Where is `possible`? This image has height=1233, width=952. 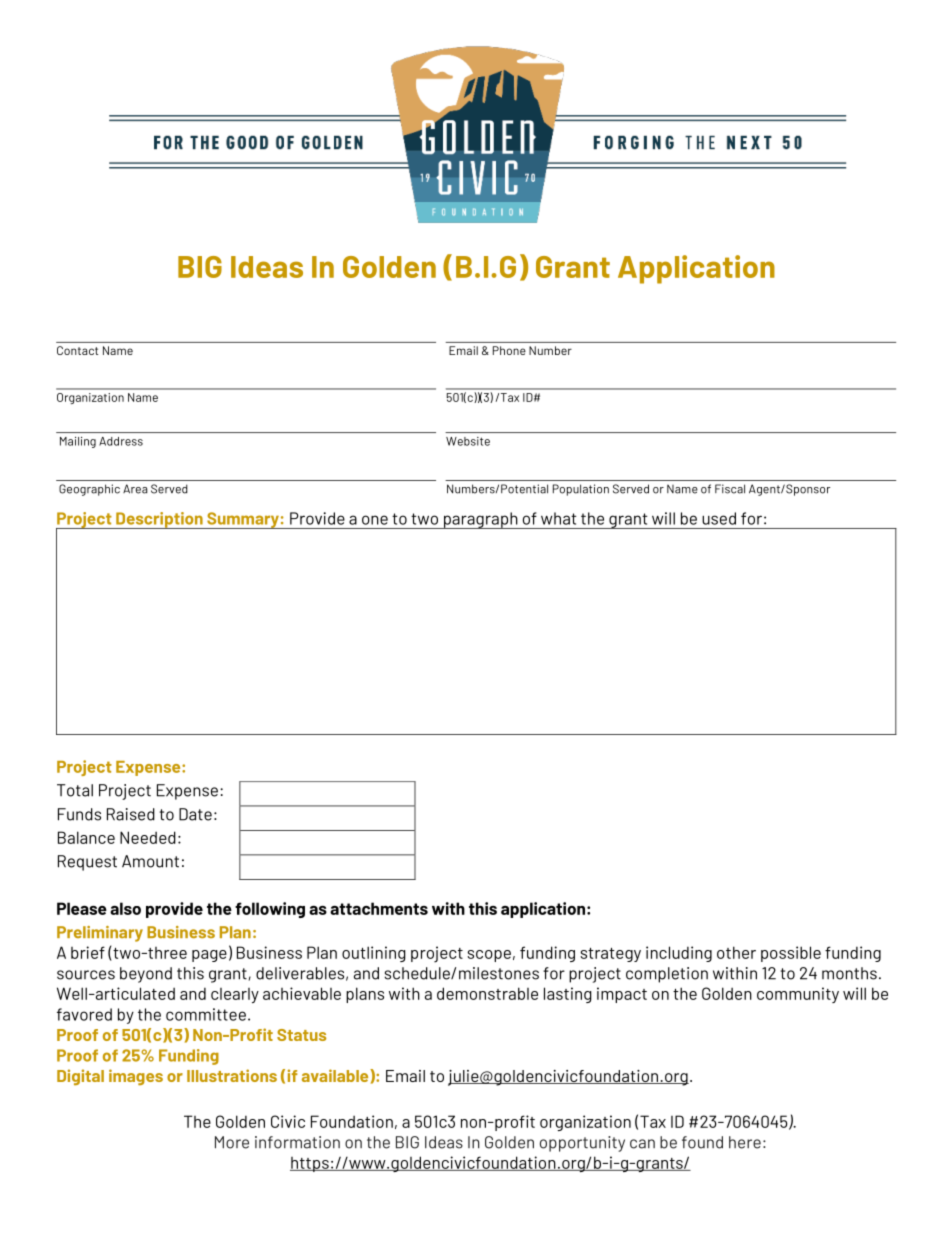
possible is located at coordinates (791, 954).
